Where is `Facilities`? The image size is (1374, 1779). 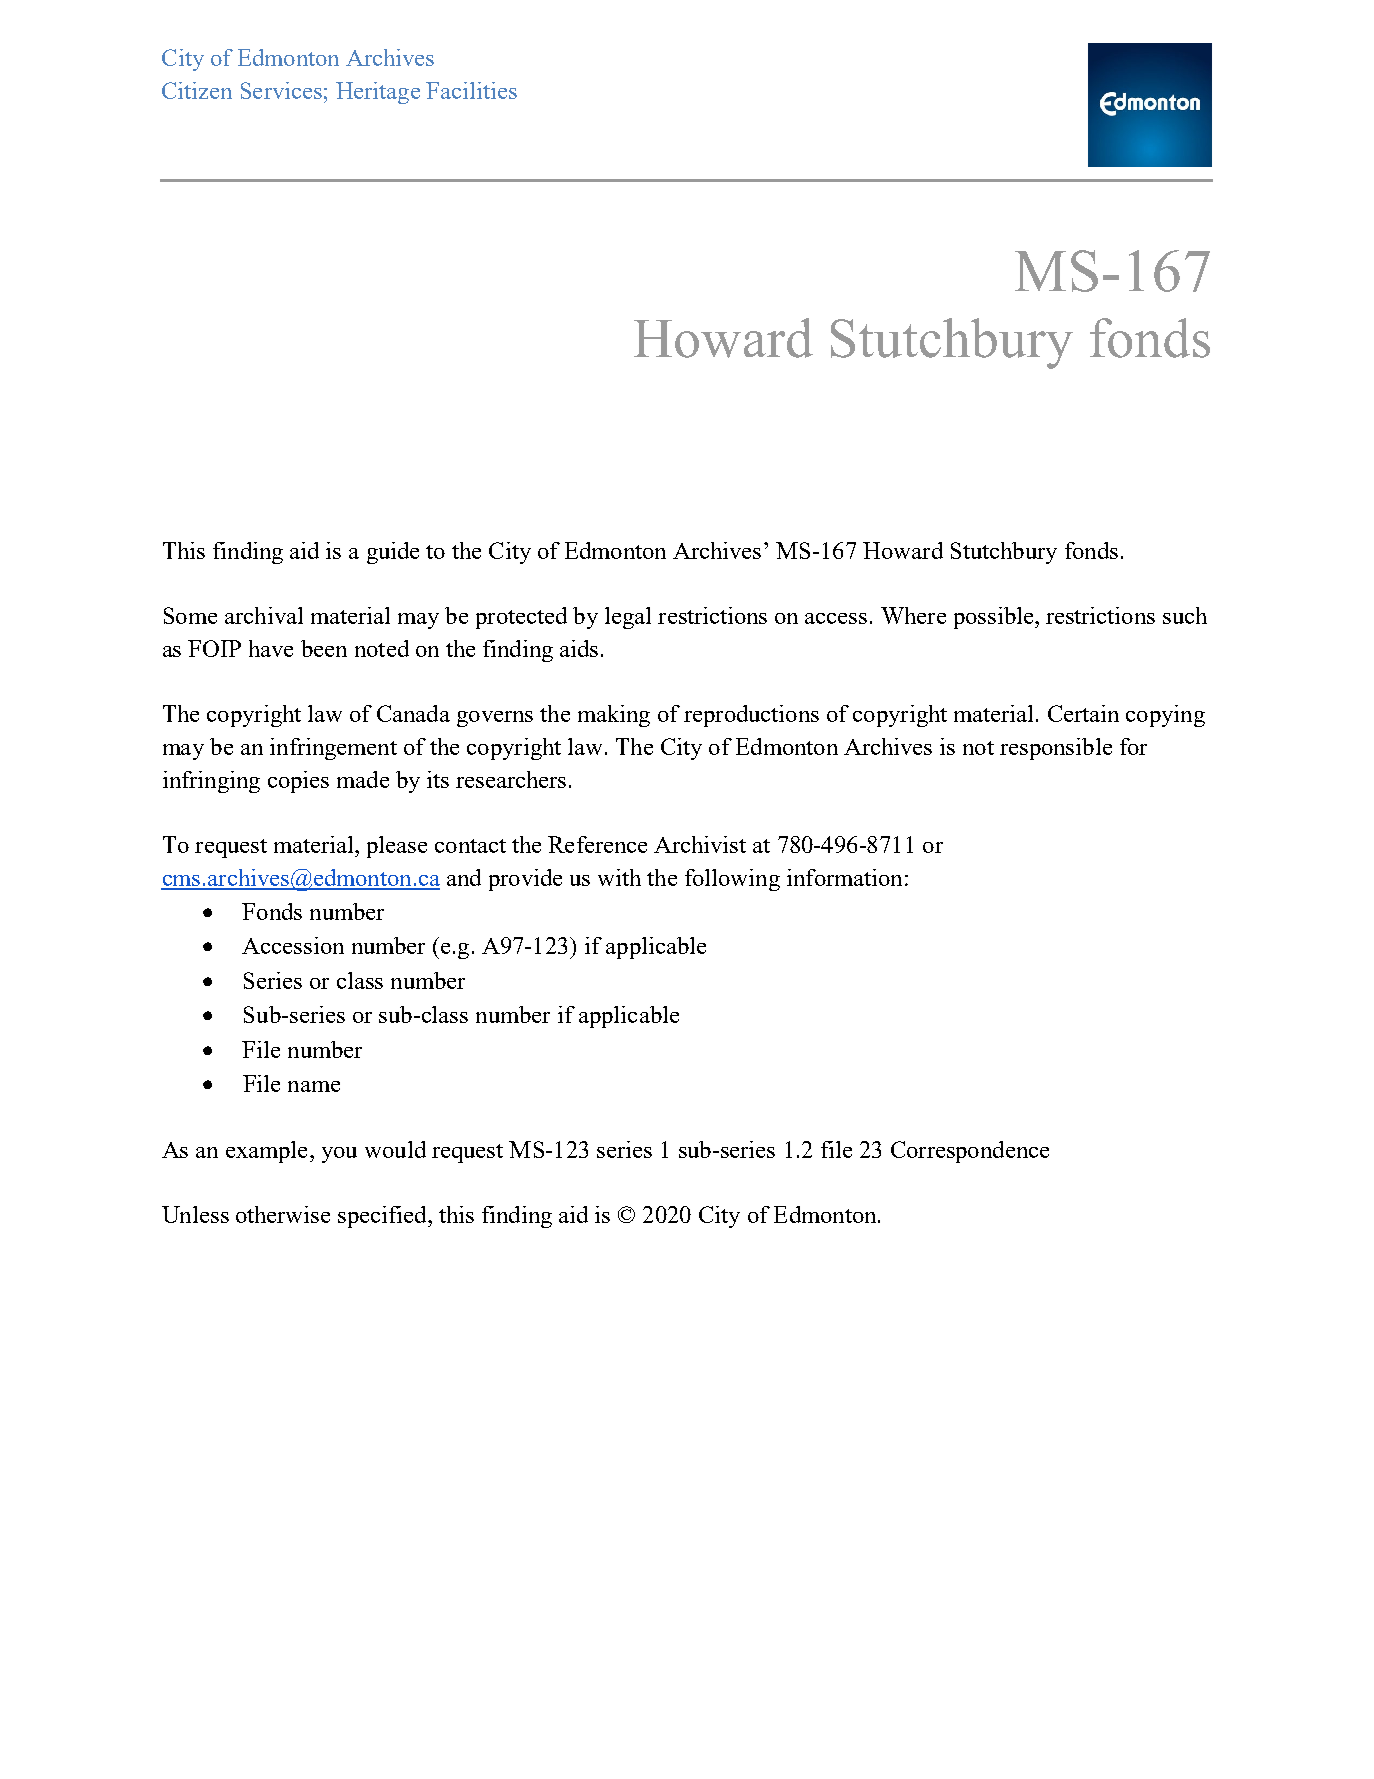
Facilities is located at coordinates (471, 90).
